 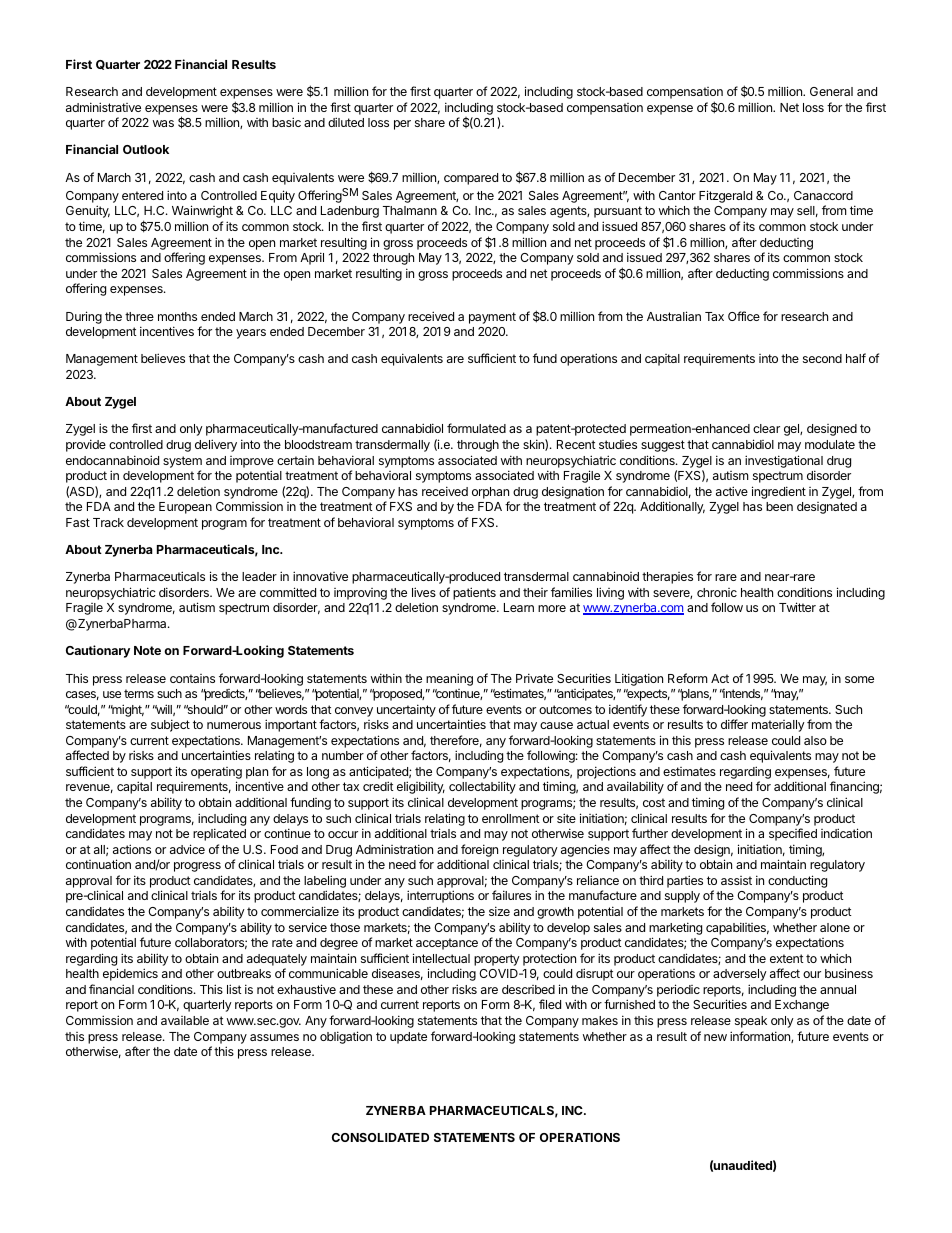 What do you see at coordinates (859, 679) in the screenshot?
I see `some` at bounding box center [859, 679].
